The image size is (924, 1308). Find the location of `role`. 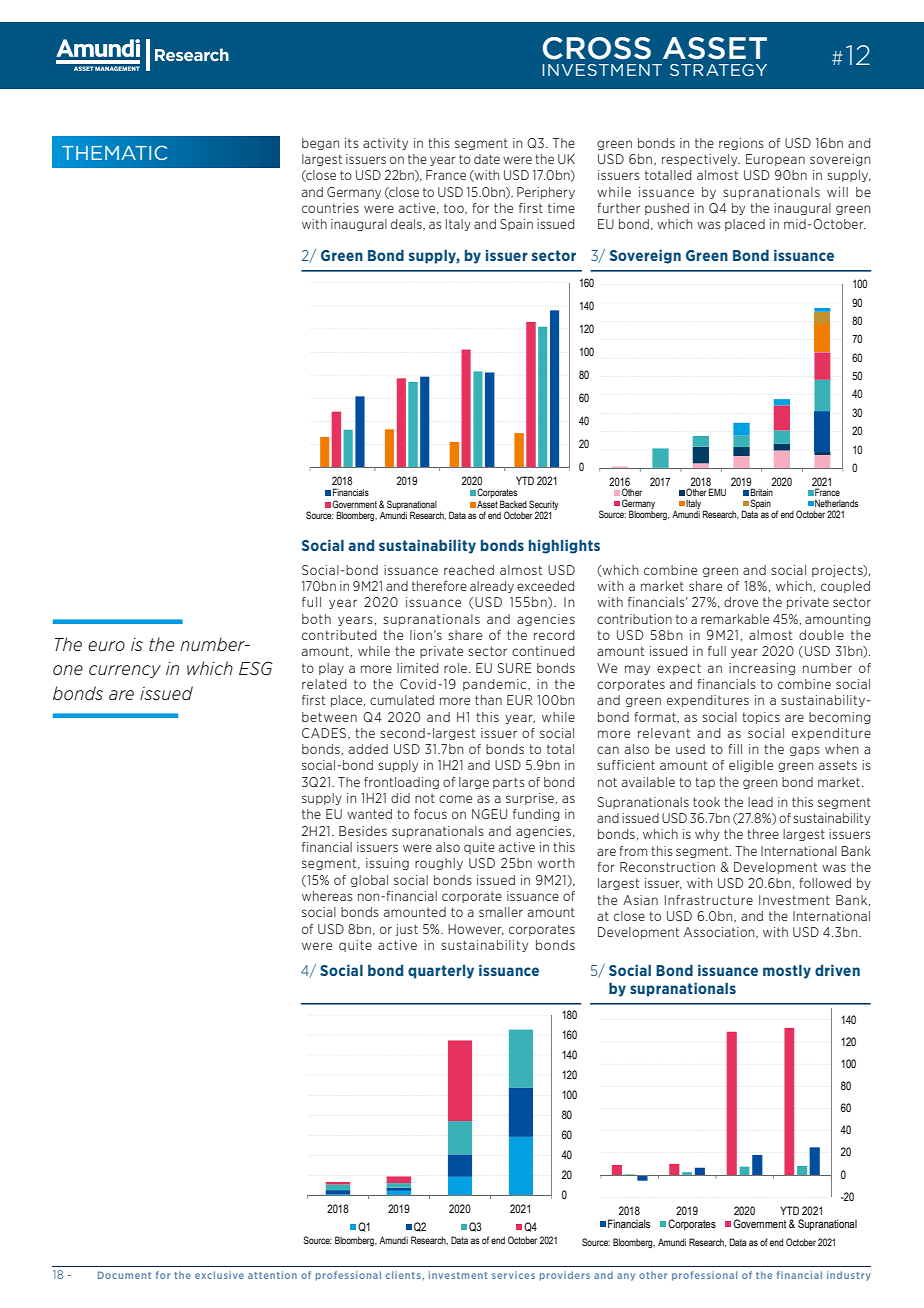

role is located at coordinates (455, 668).
